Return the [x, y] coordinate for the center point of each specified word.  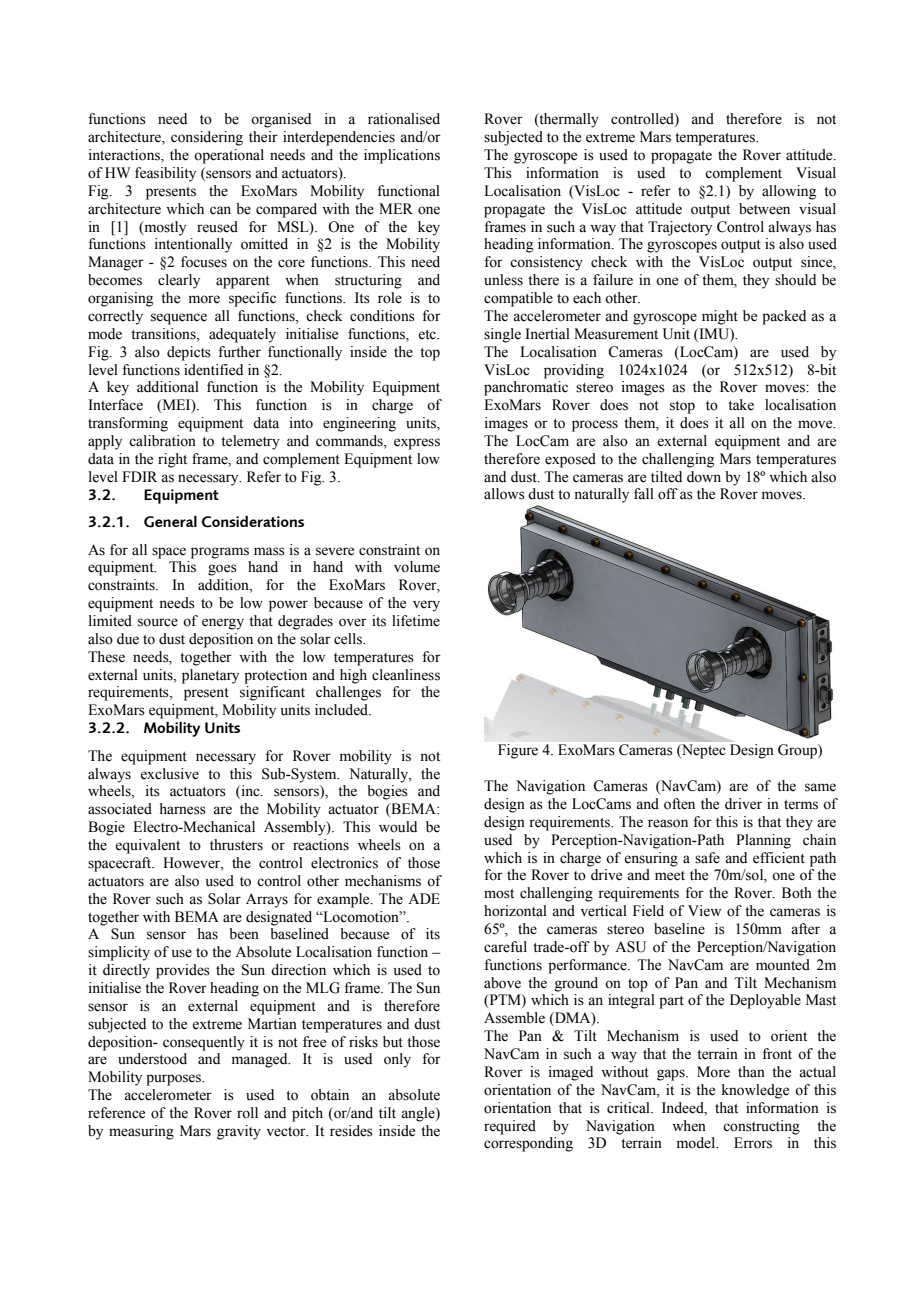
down [704, 477]
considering [207, 138]
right [172, 460]
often [679, 804]
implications [402, 156]
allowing [789, 192]
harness [182, 809]
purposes [174, 1080]
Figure [518, 751]
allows [504, 494]
